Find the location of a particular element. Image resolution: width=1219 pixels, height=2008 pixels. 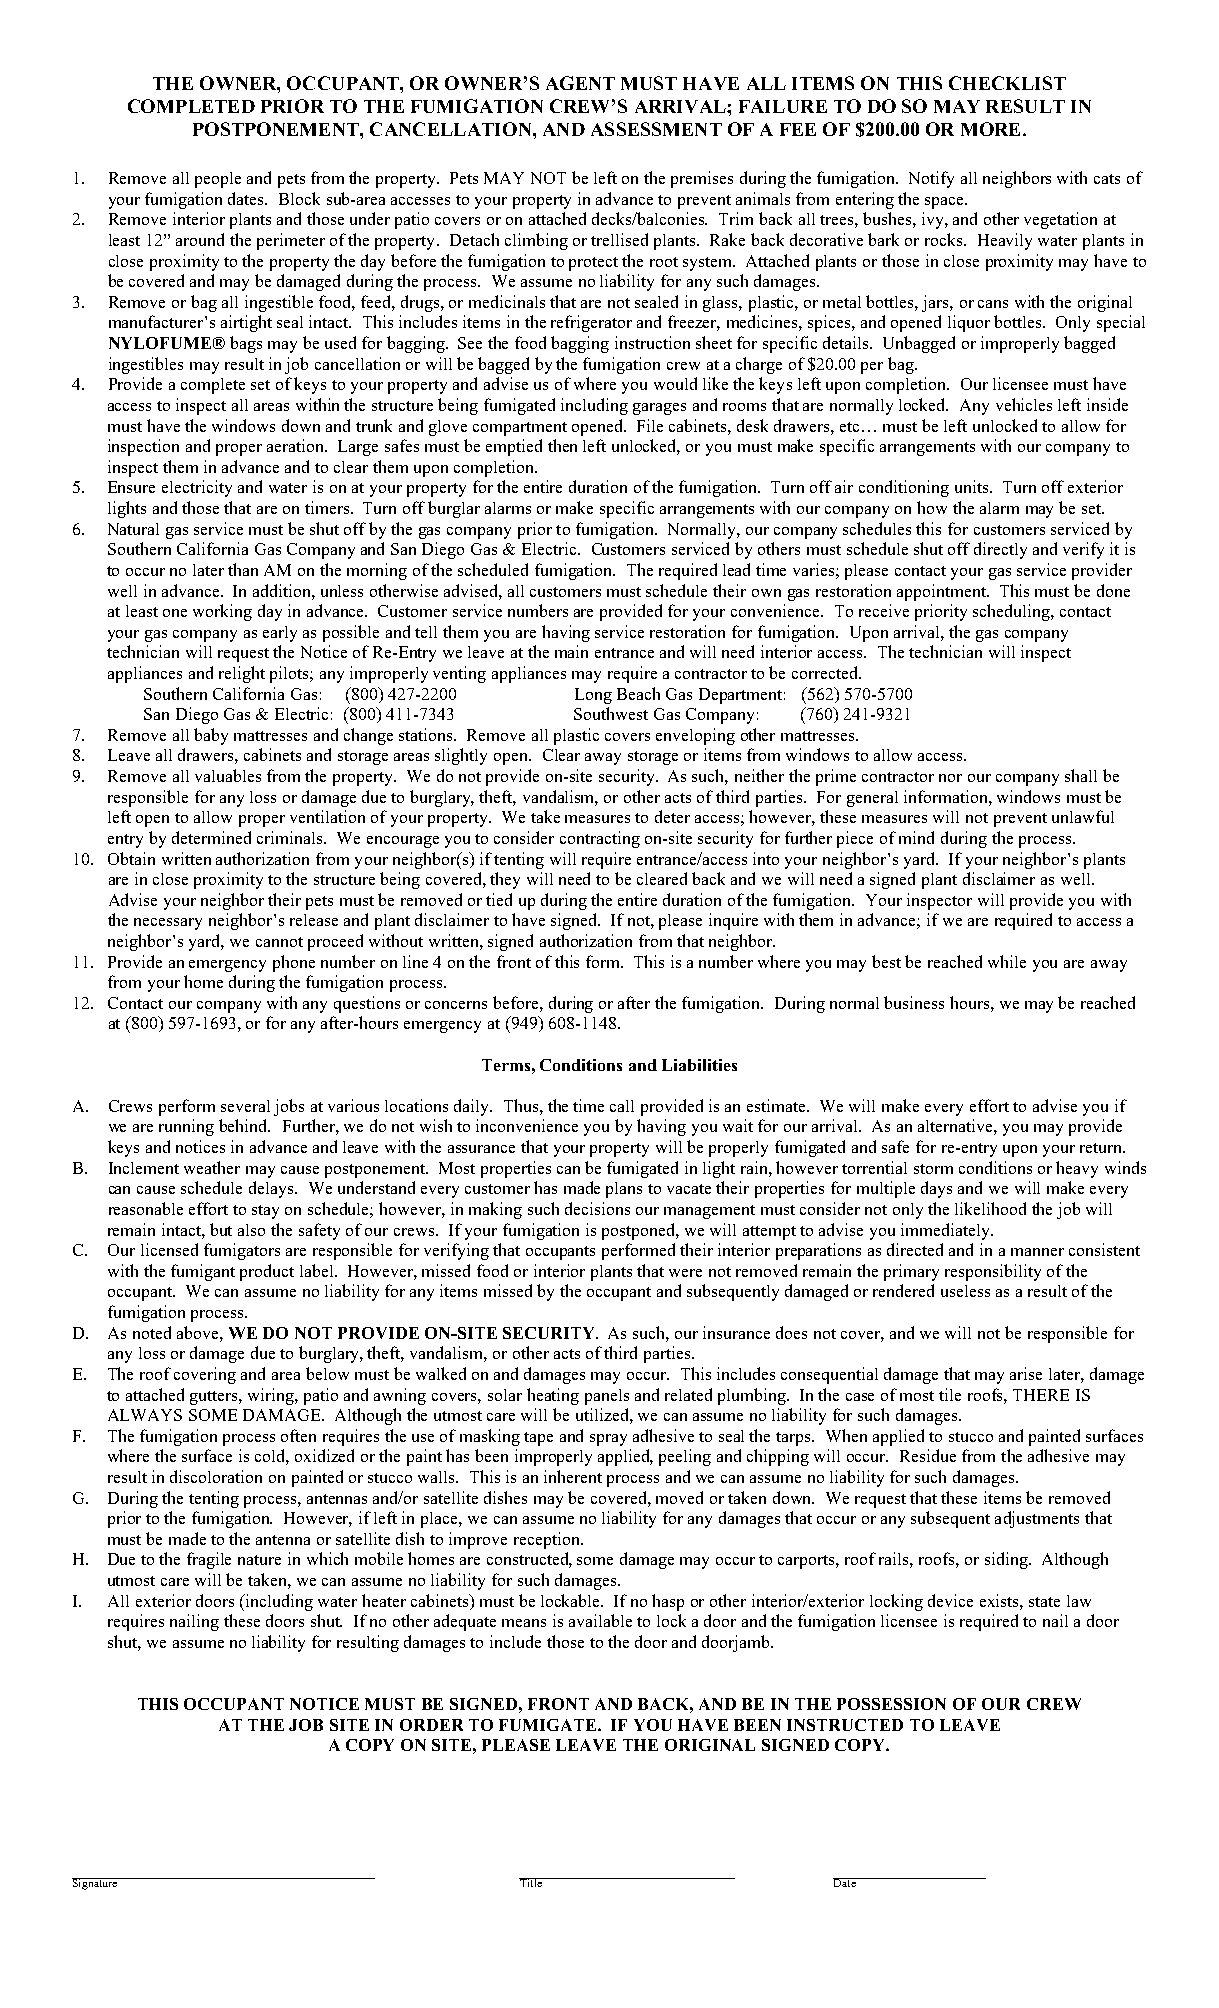

Title is located at coordinates (532, 1882).
